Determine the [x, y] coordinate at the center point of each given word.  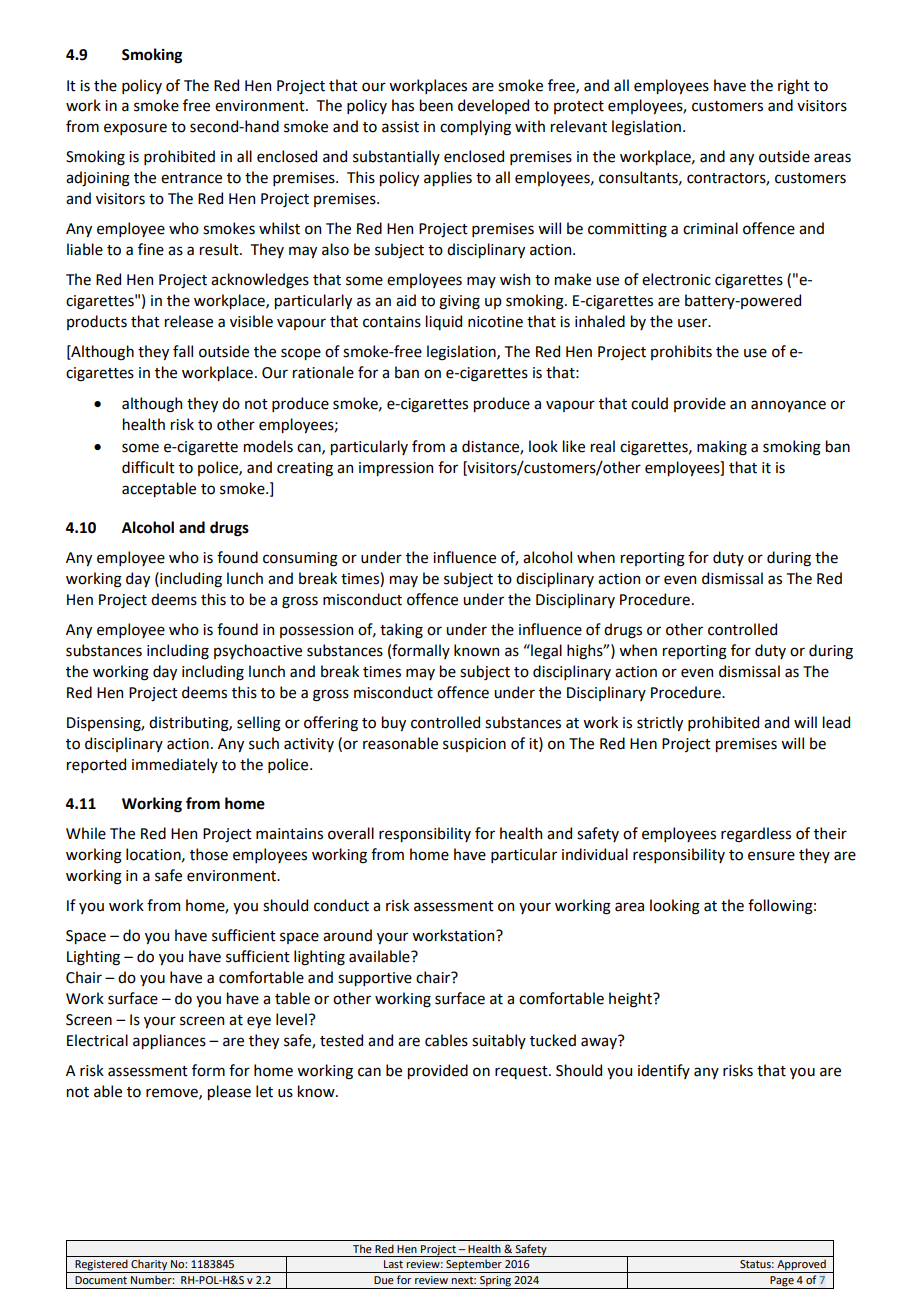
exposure [135, 129]
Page [782, 1282]
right [794, 87]
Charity [149, 1266]
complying [475, 128]
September [474, 1266]
